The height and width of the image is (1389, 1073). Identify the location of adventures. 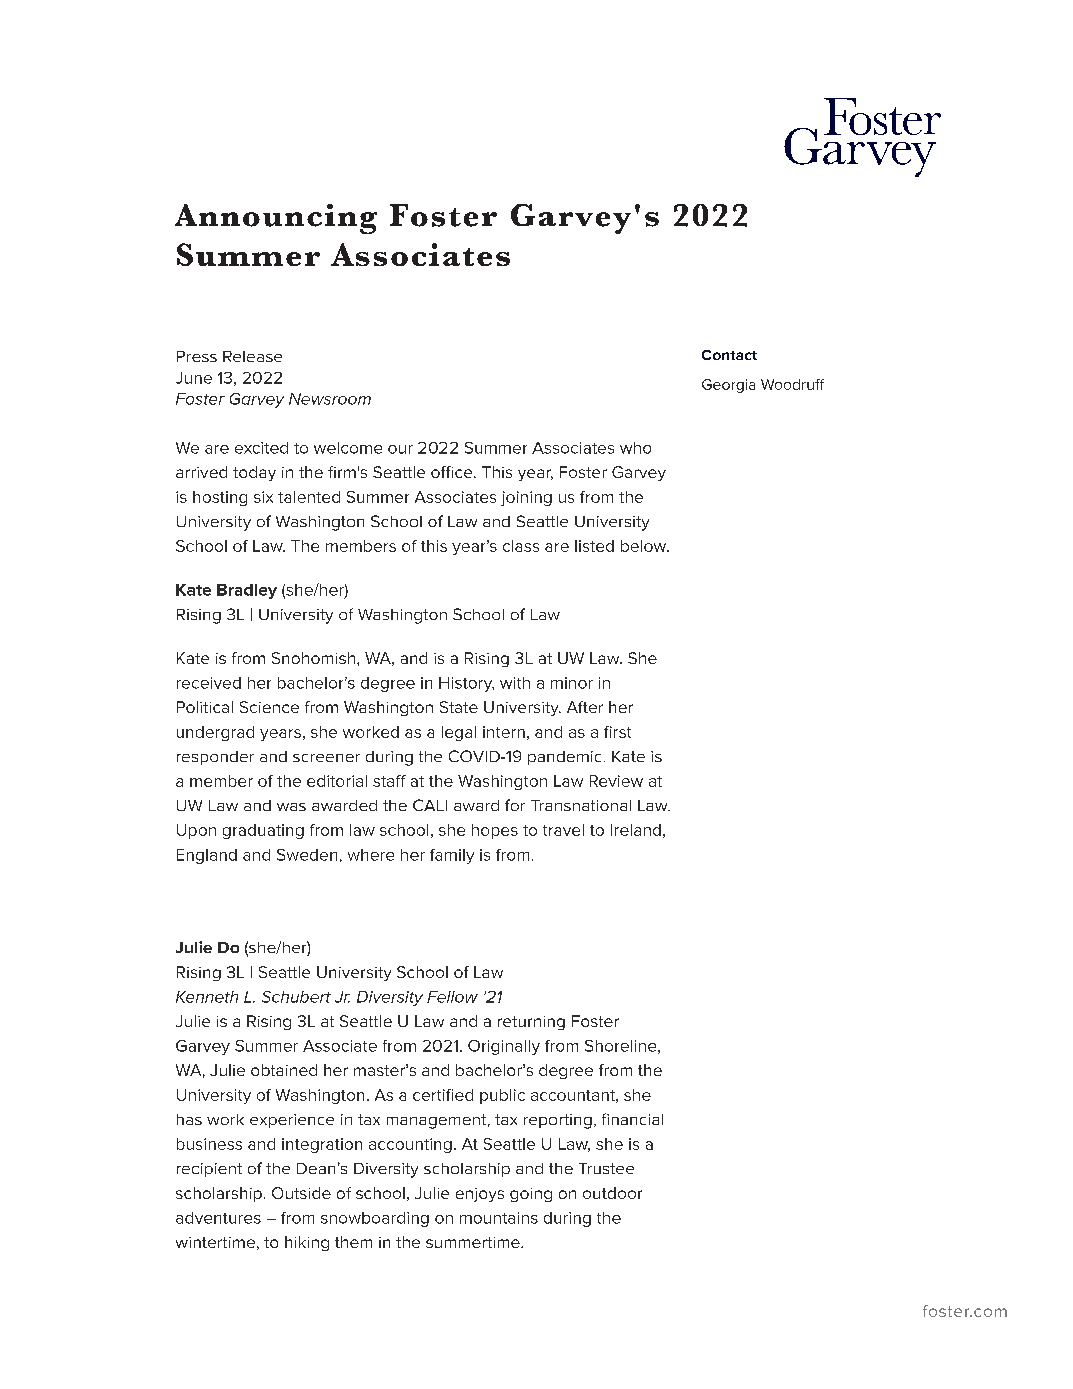
(218, 1218).
